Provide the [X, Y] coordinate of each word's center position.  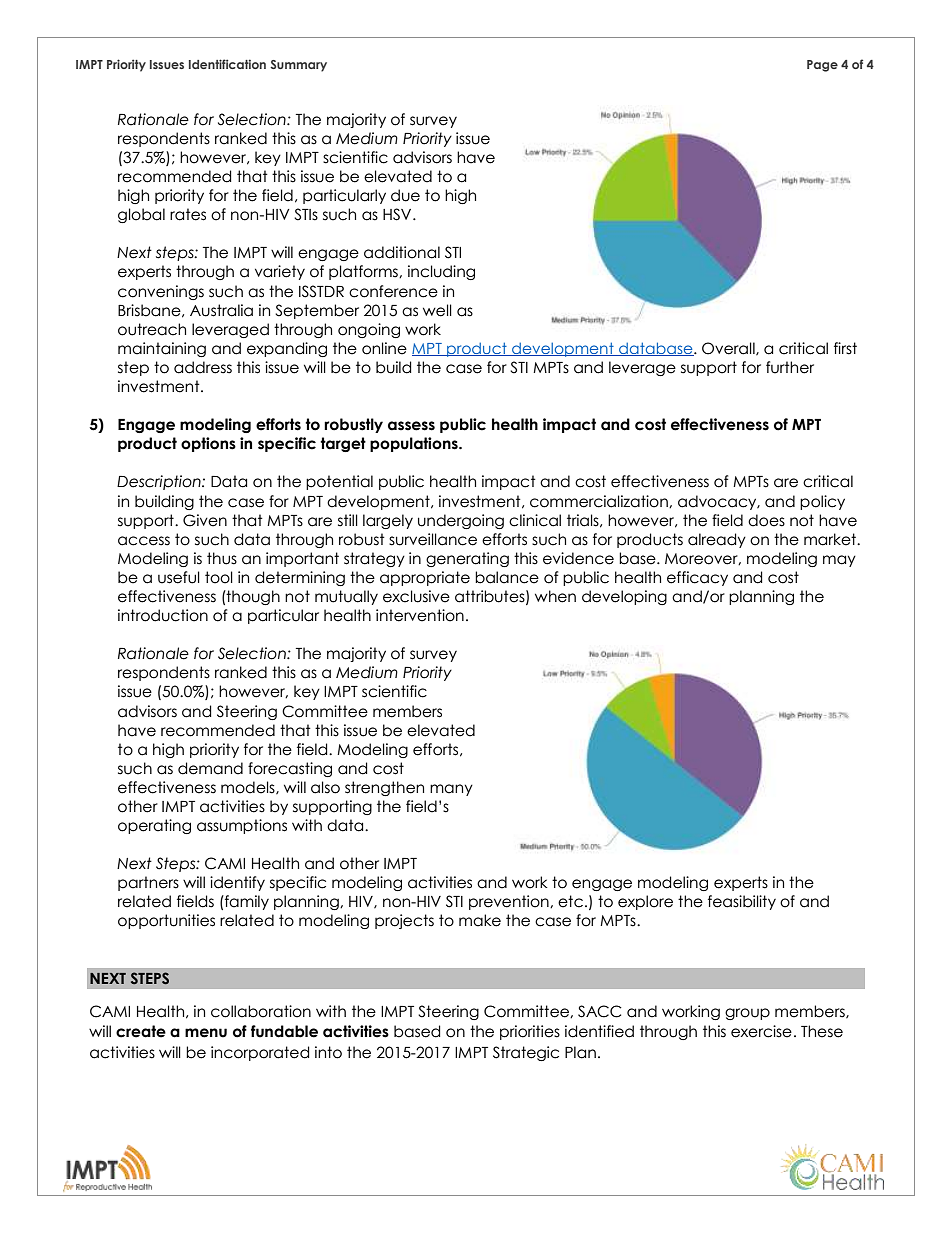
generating [467, 559]
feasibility [742, 902]
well [437, 310]
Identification [227, 64]
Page [822, 66]
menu [206, 1033]
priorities [530, 1032]
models [249, 788]
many [451, 790]
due [405, 195]
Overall [729, 349]
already [717, 540]
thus [222, 558]
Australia [221, 310]
